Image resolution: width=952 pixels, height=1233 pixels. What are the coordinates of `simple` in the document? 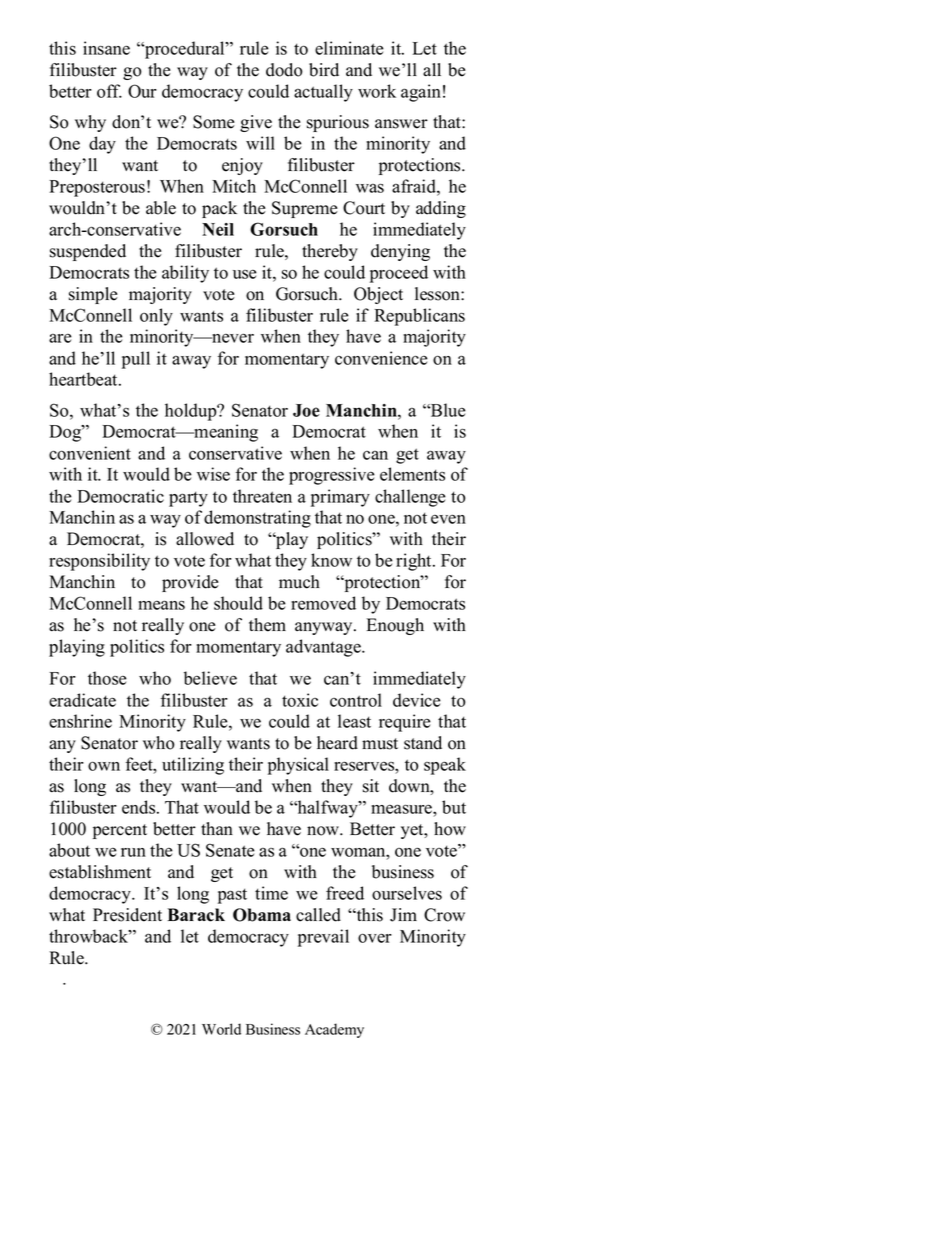 It's located at (93, 295).
